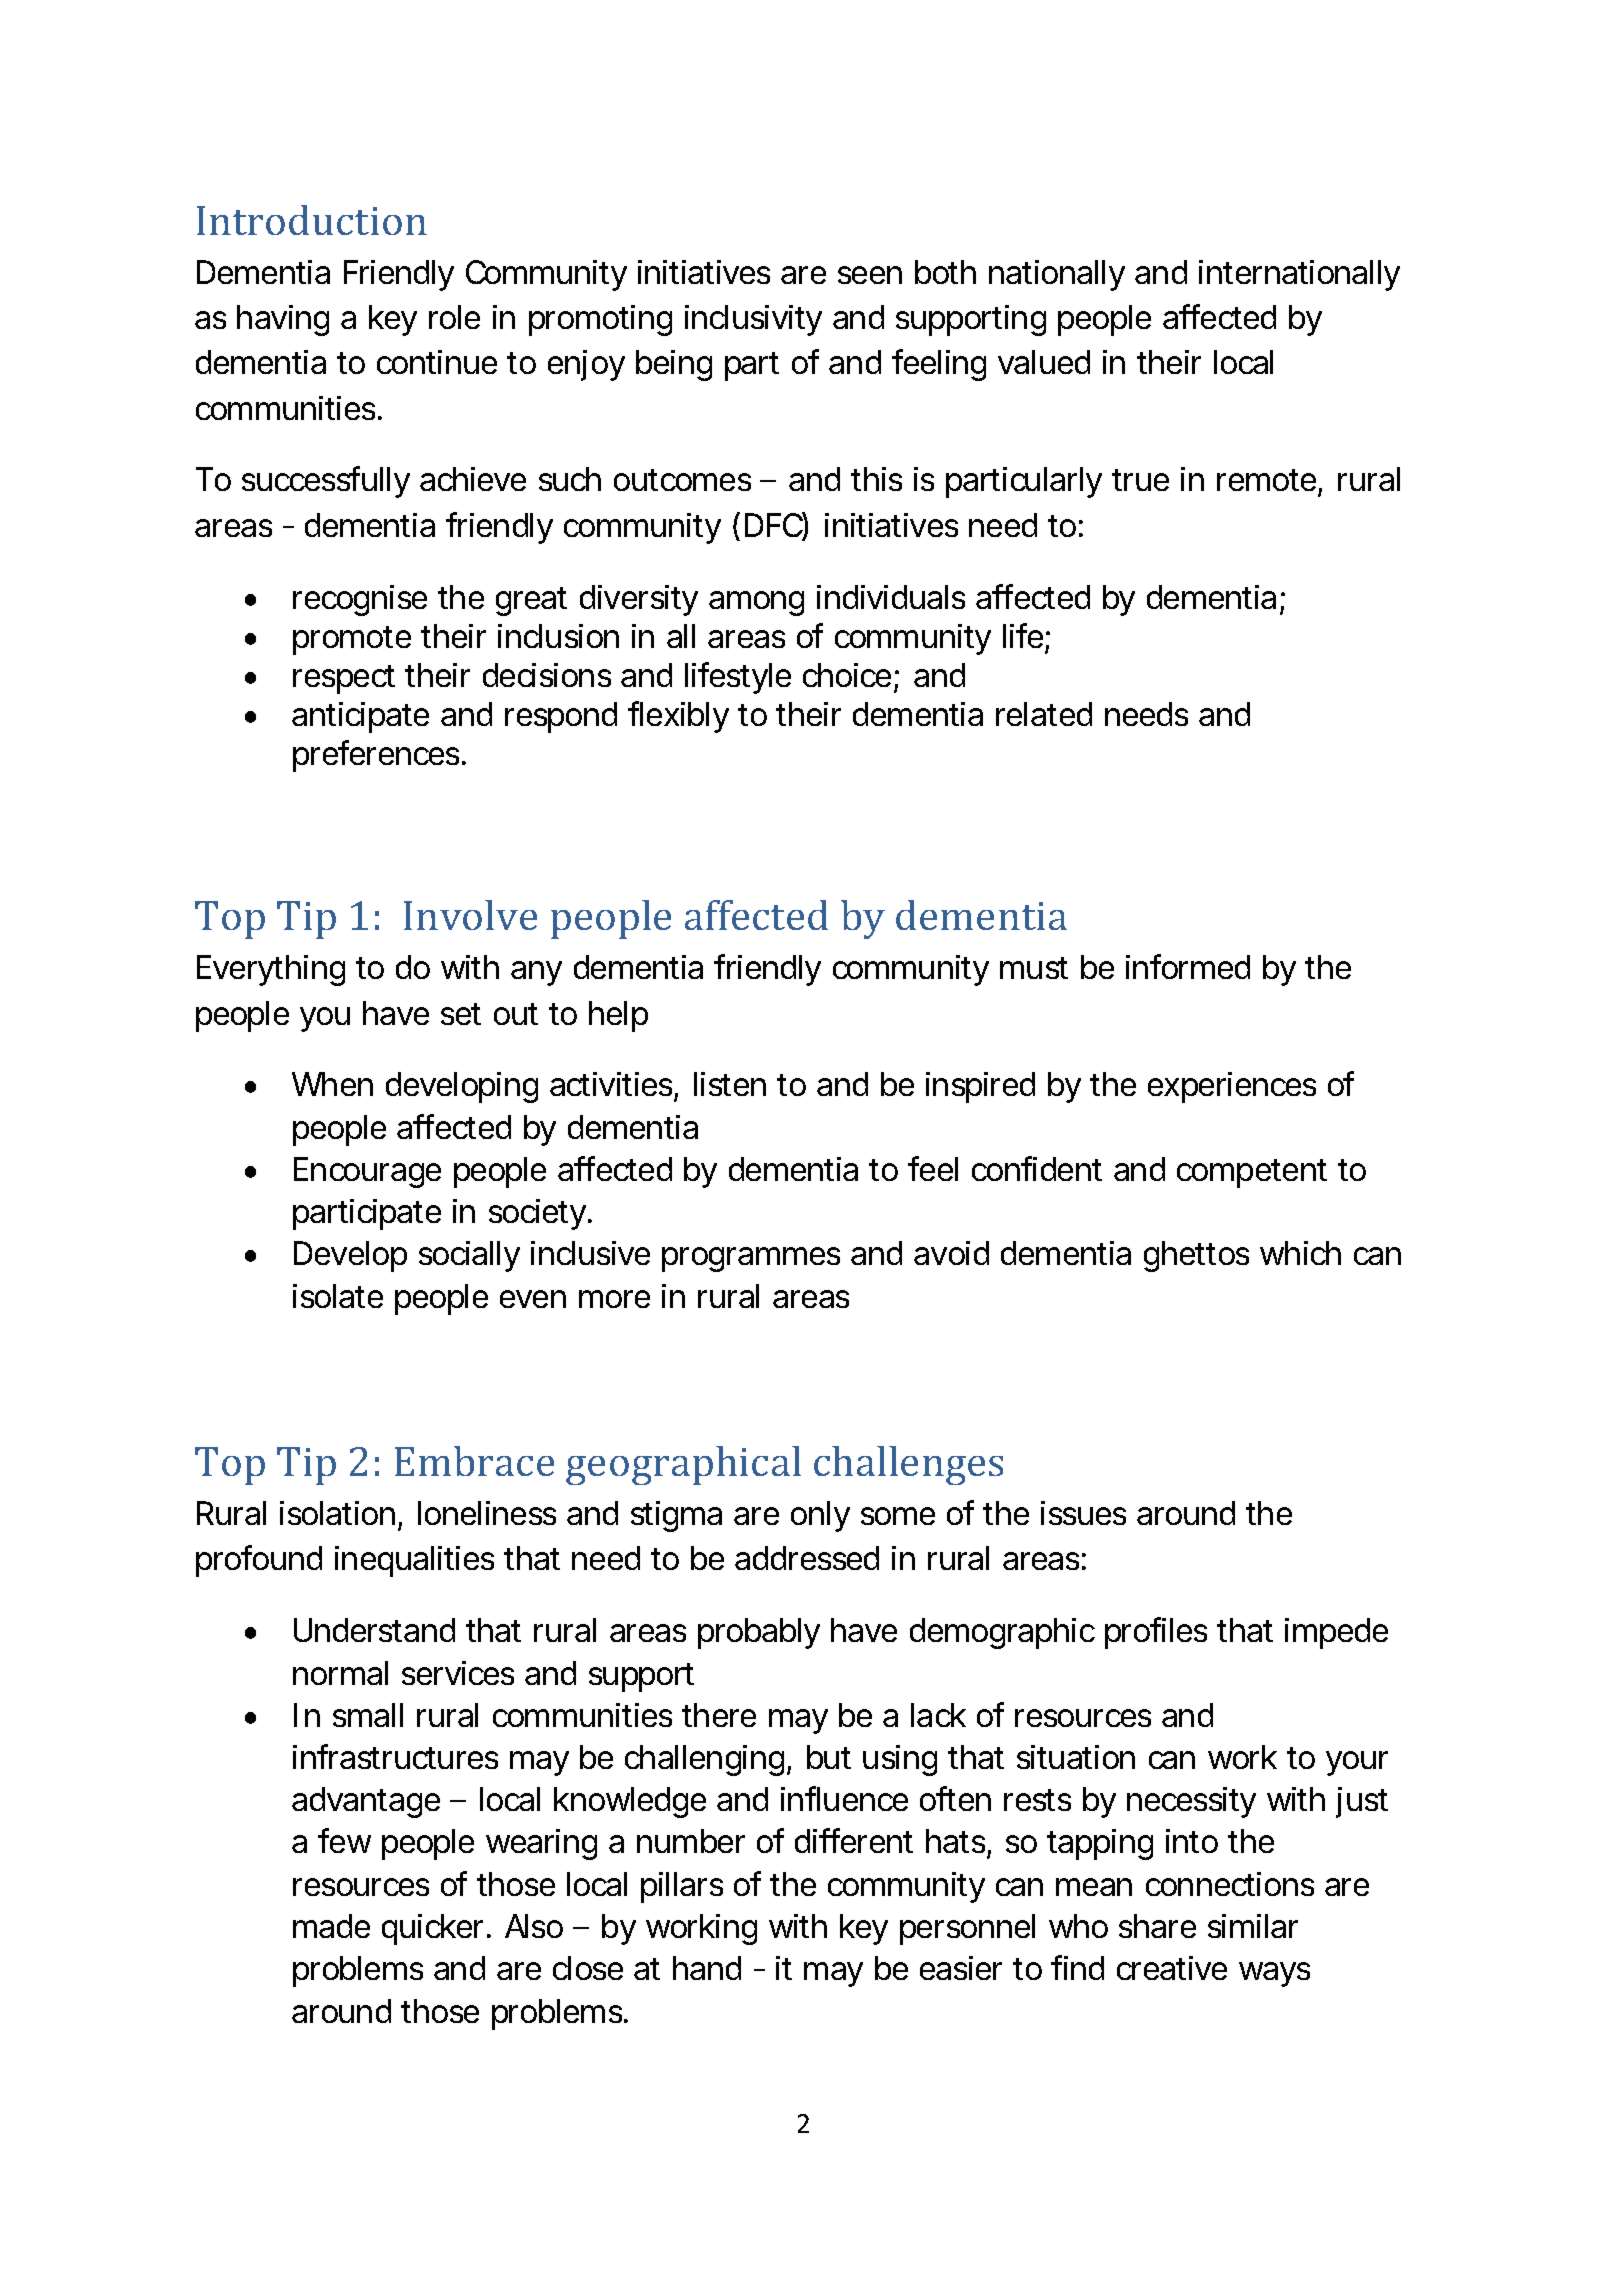  What do you see at coordinates (1083, 1513) in the image?
I see `issues` at bounding box center [1083, 1513].
